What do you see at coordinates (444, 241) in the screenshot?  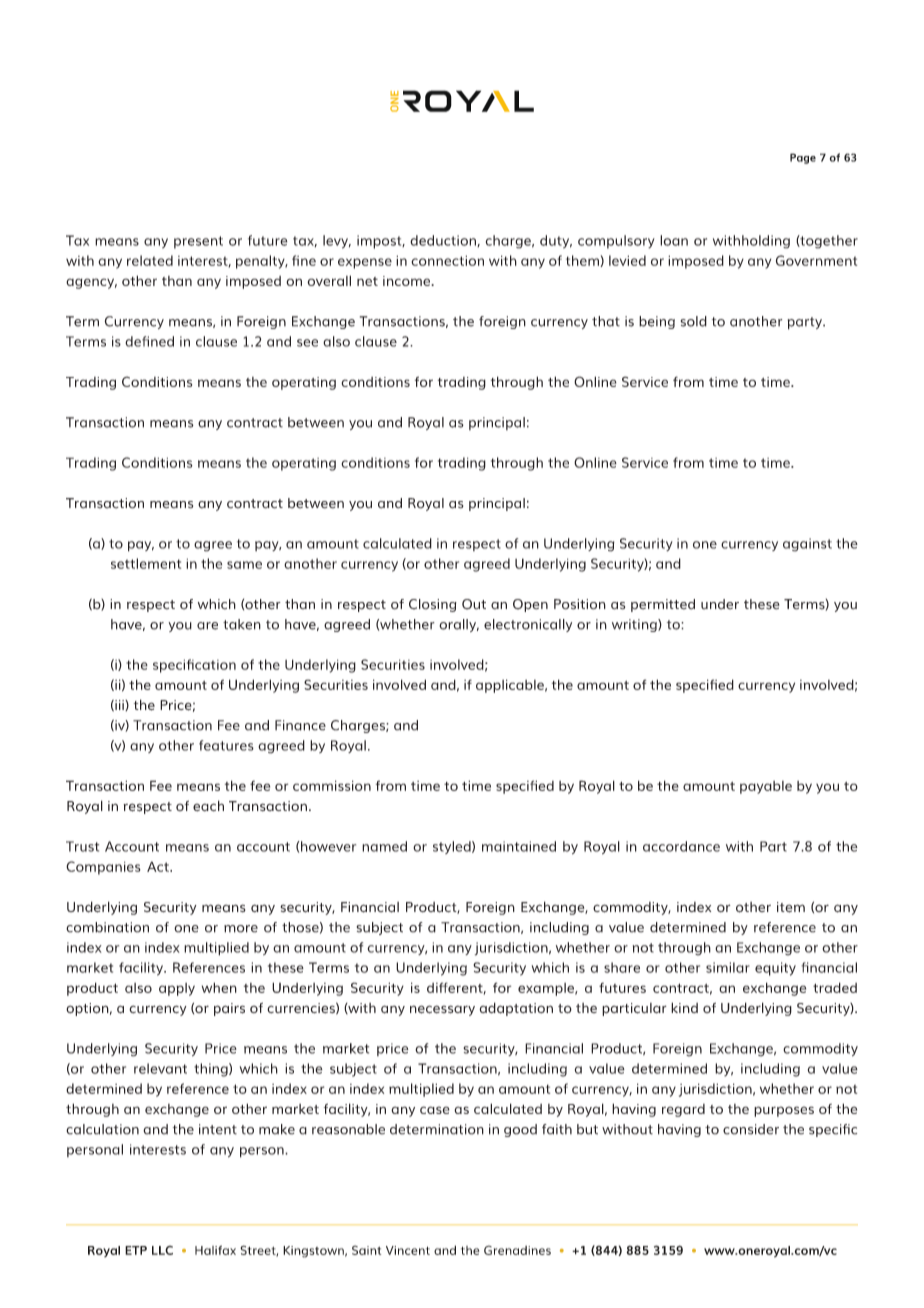 I see `deduction` at bounding box center [444, 241].
